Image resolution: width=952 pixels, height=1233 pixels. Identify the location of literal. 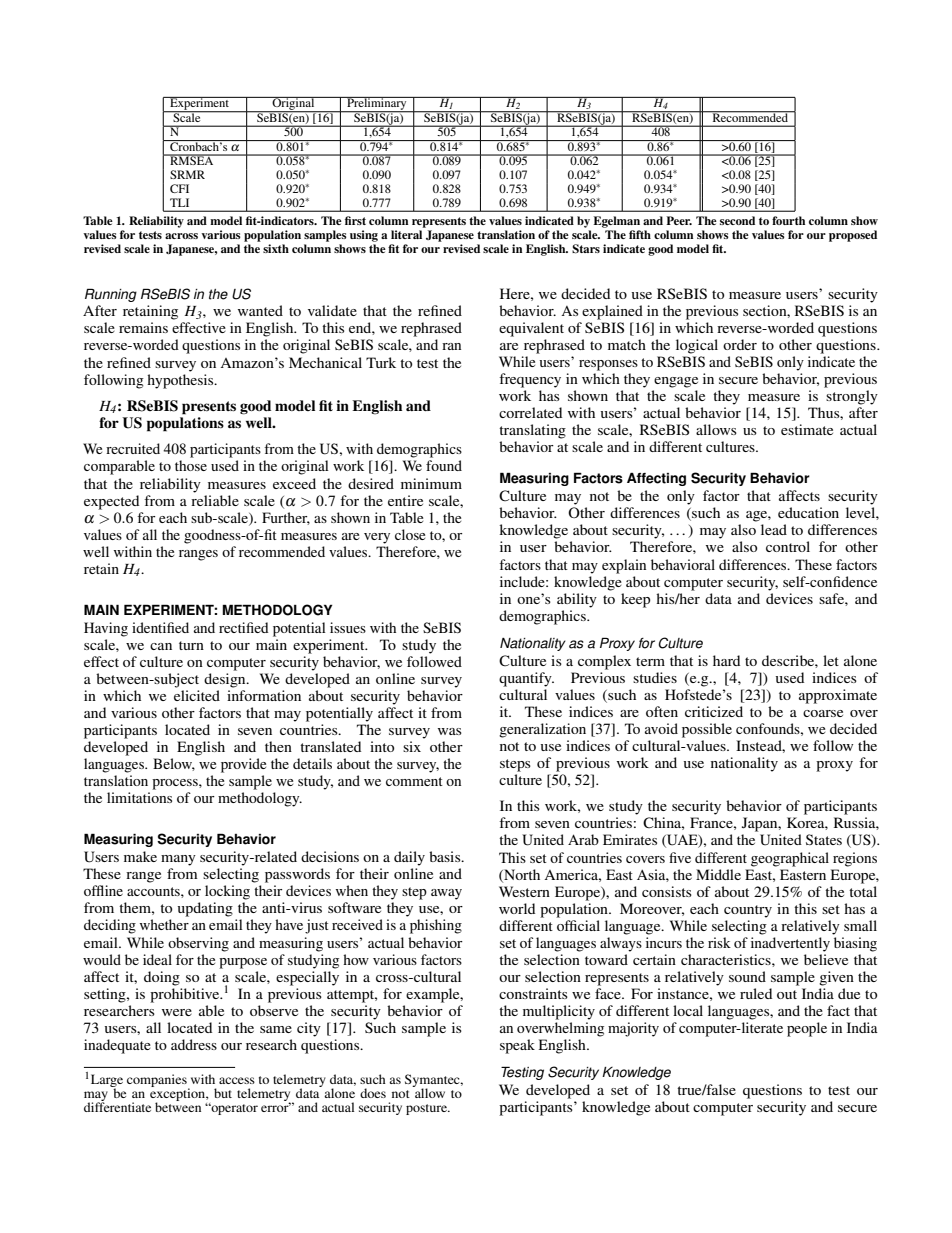
(406, 234).
